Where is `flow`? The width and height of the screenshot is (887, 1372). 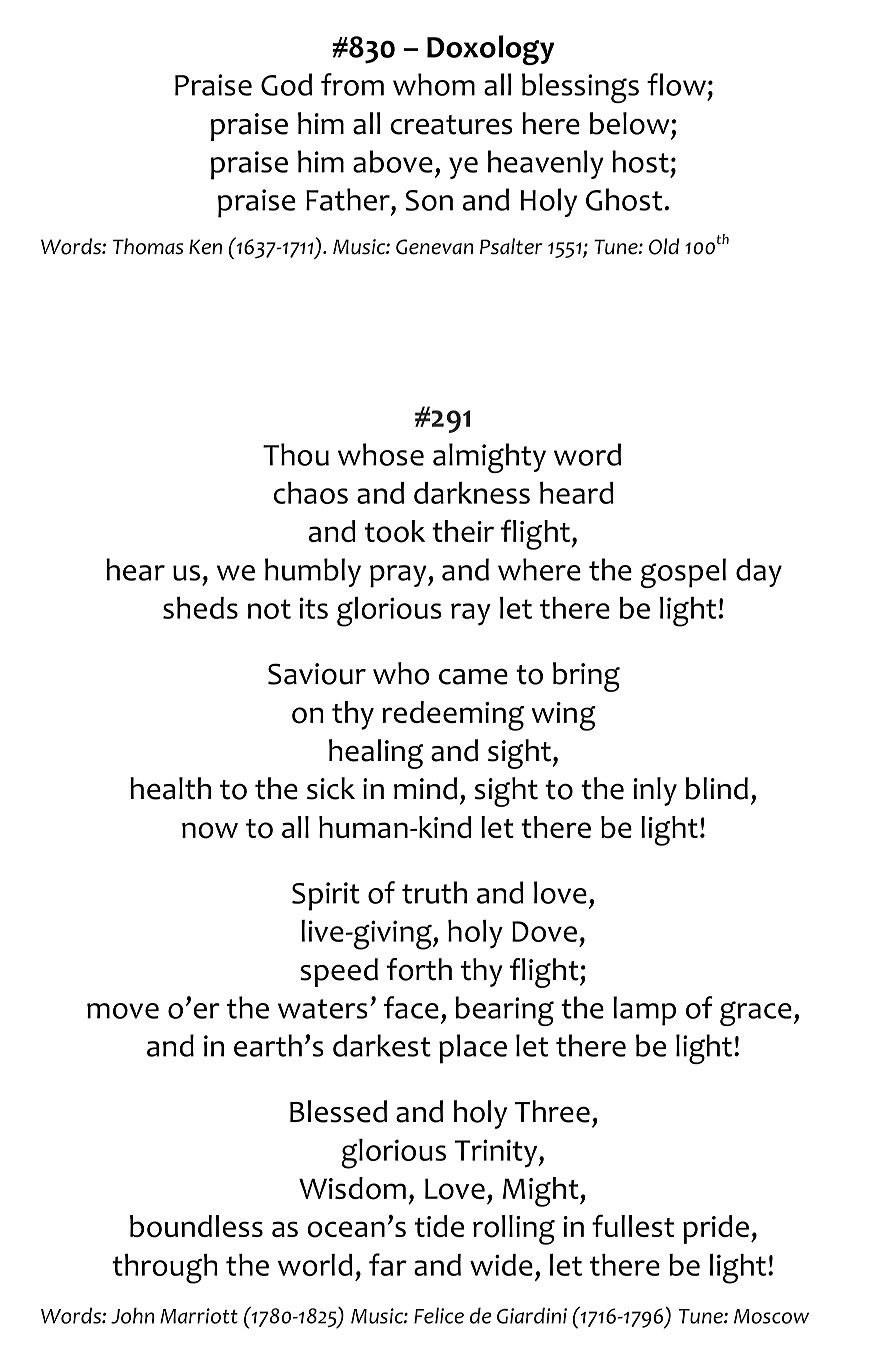
flow is located at coordinates (676, 84).
